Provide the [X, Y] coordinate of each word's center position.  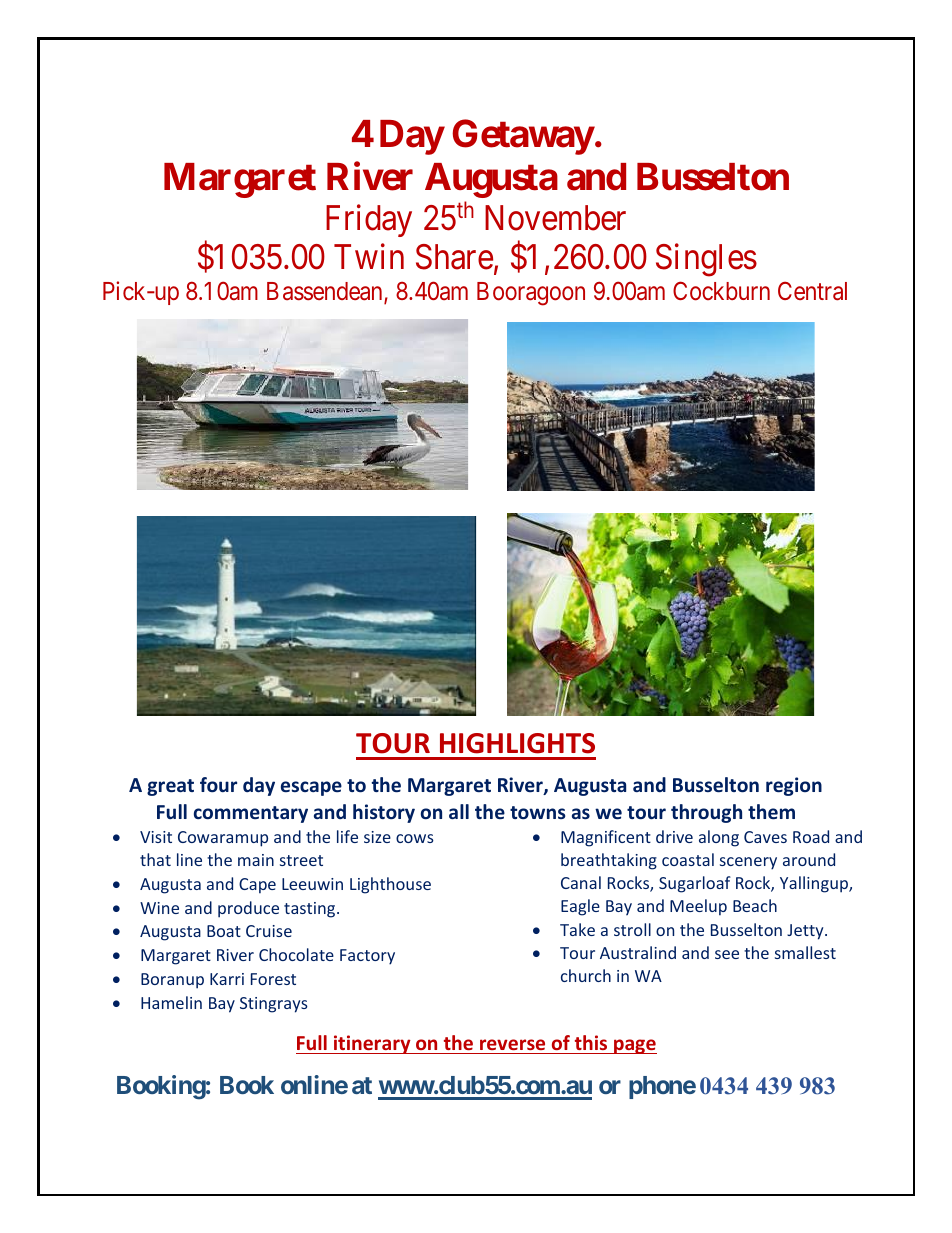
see [727, 954]
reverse [512, 1044]
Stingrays [274, 1005]
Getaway [523, 137]
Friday [369, 220]
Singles [706, 260]
